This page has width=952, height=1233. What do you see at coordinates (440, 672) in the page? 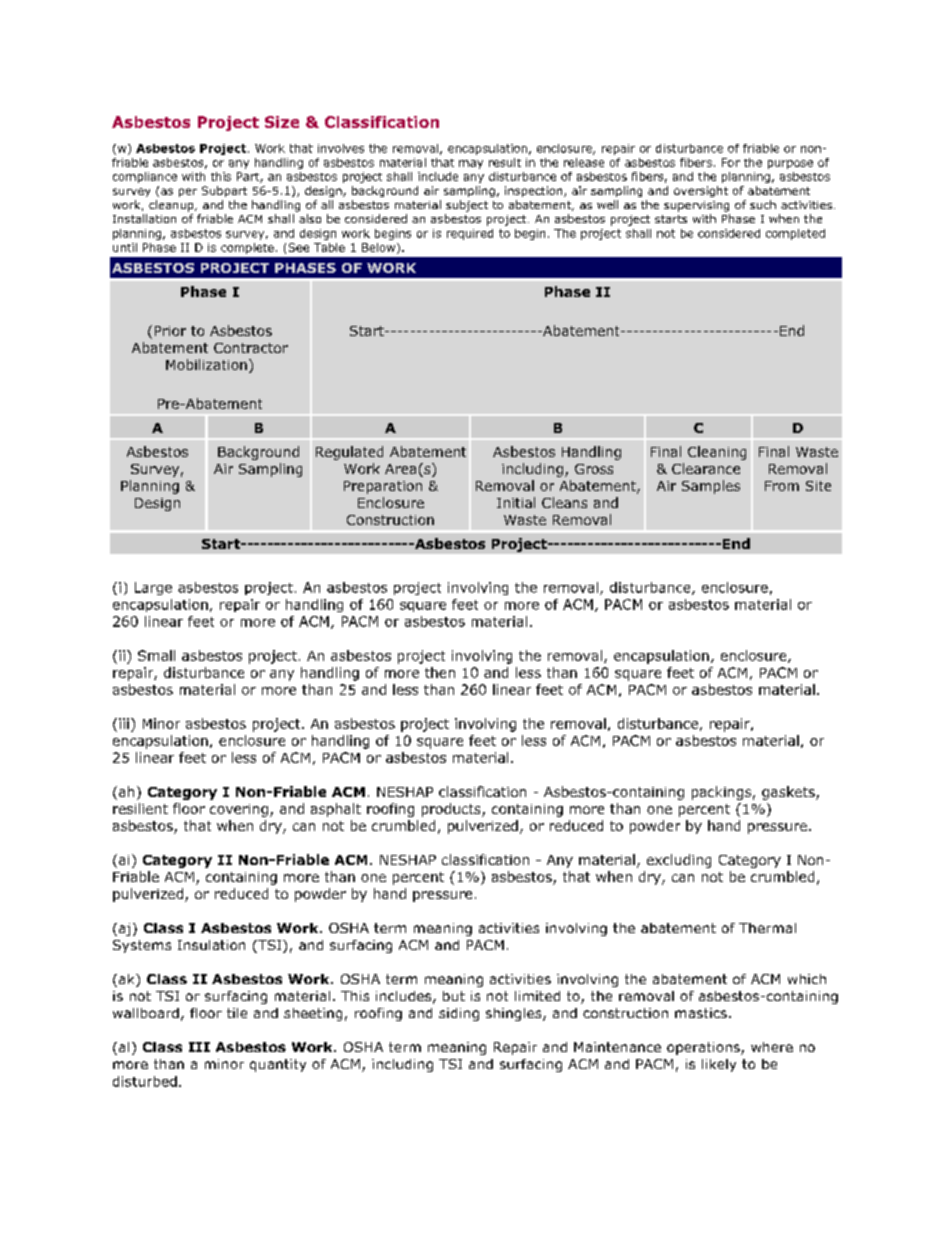
I see `then` at bounding box center [440, 672].
